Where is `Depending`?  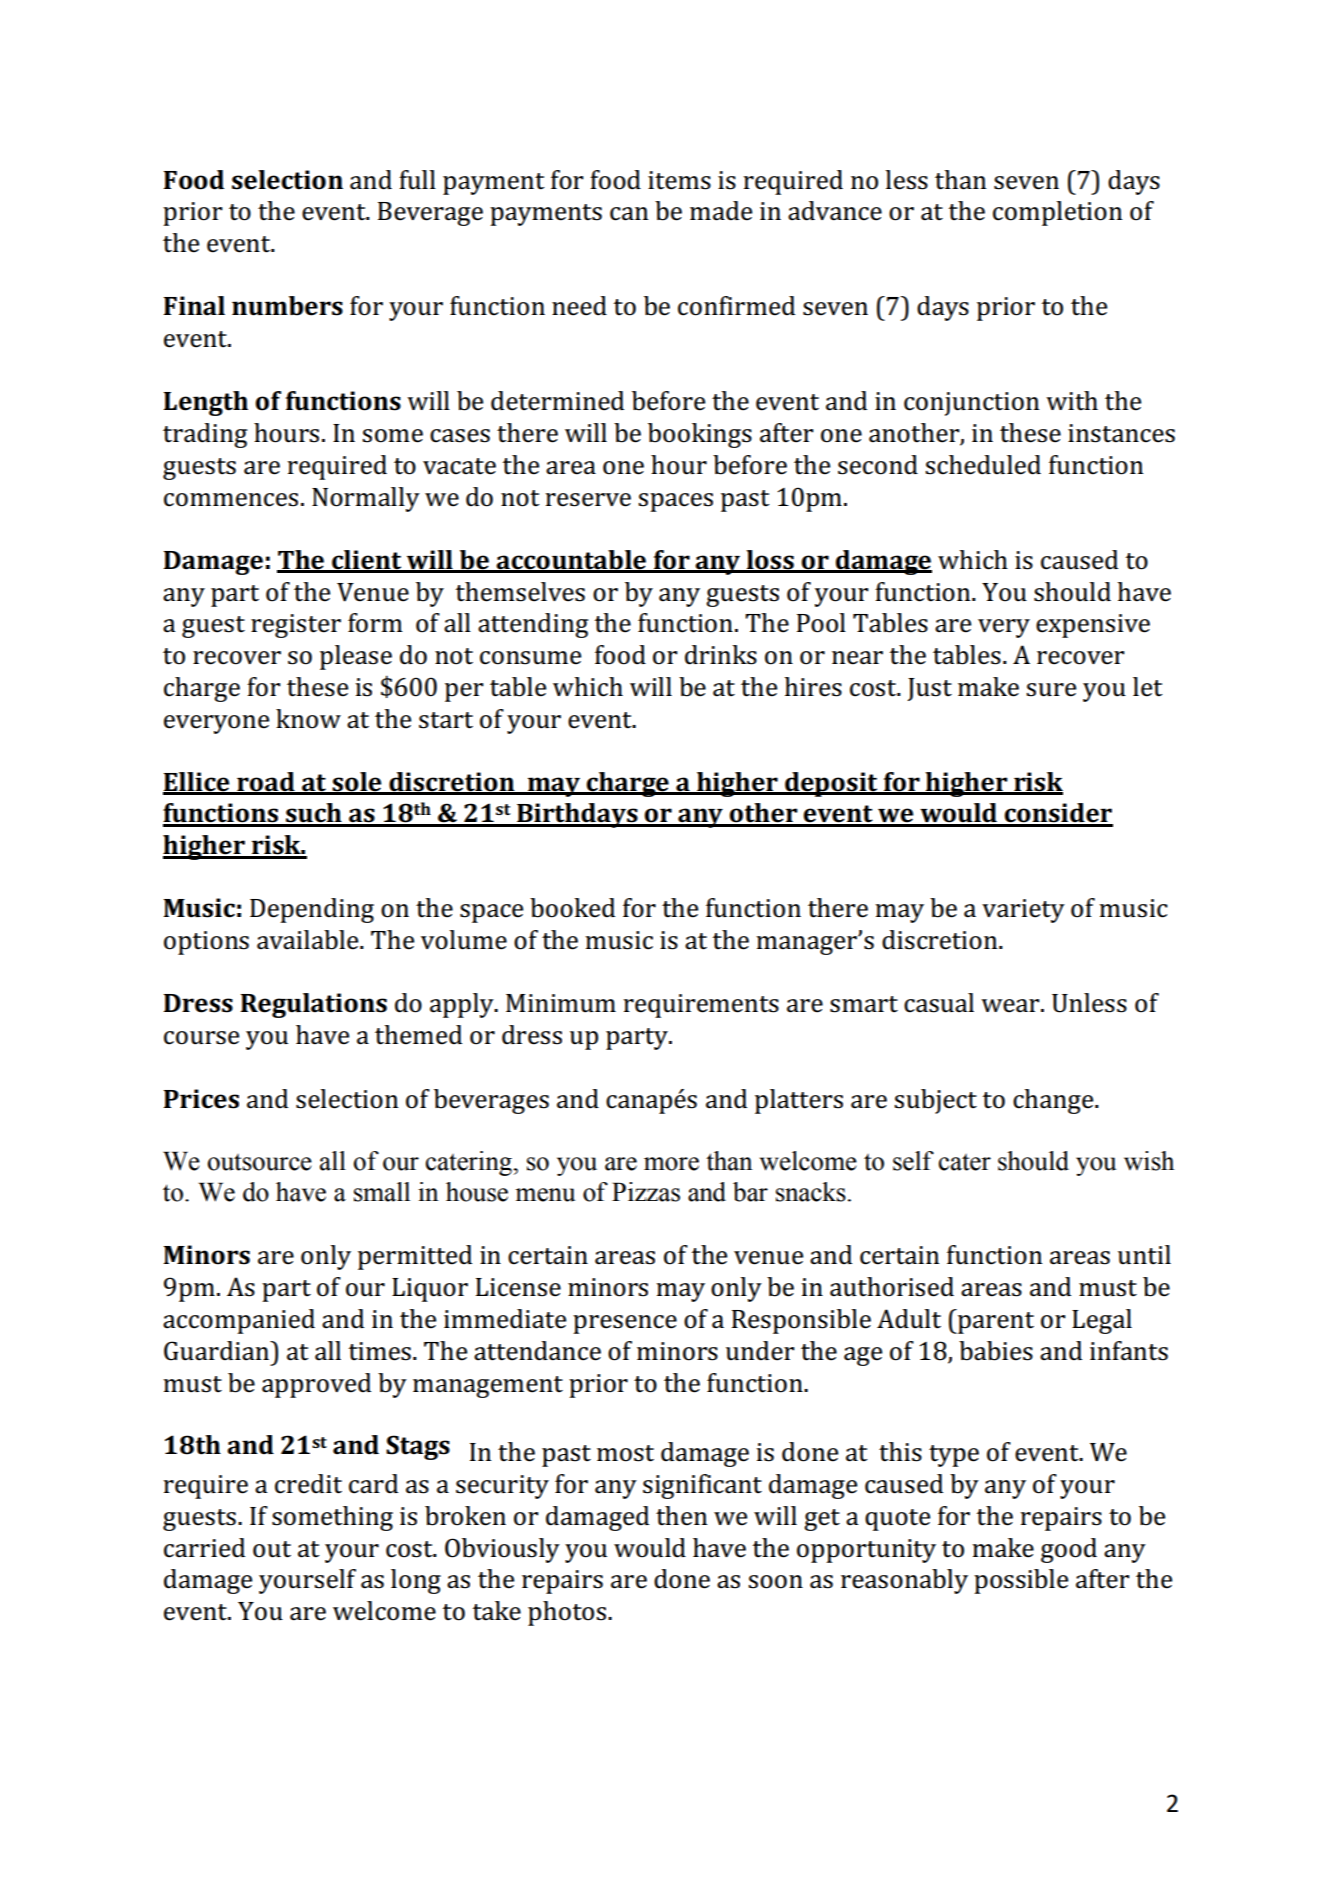
Depending is located at coordinates (312, 910).
